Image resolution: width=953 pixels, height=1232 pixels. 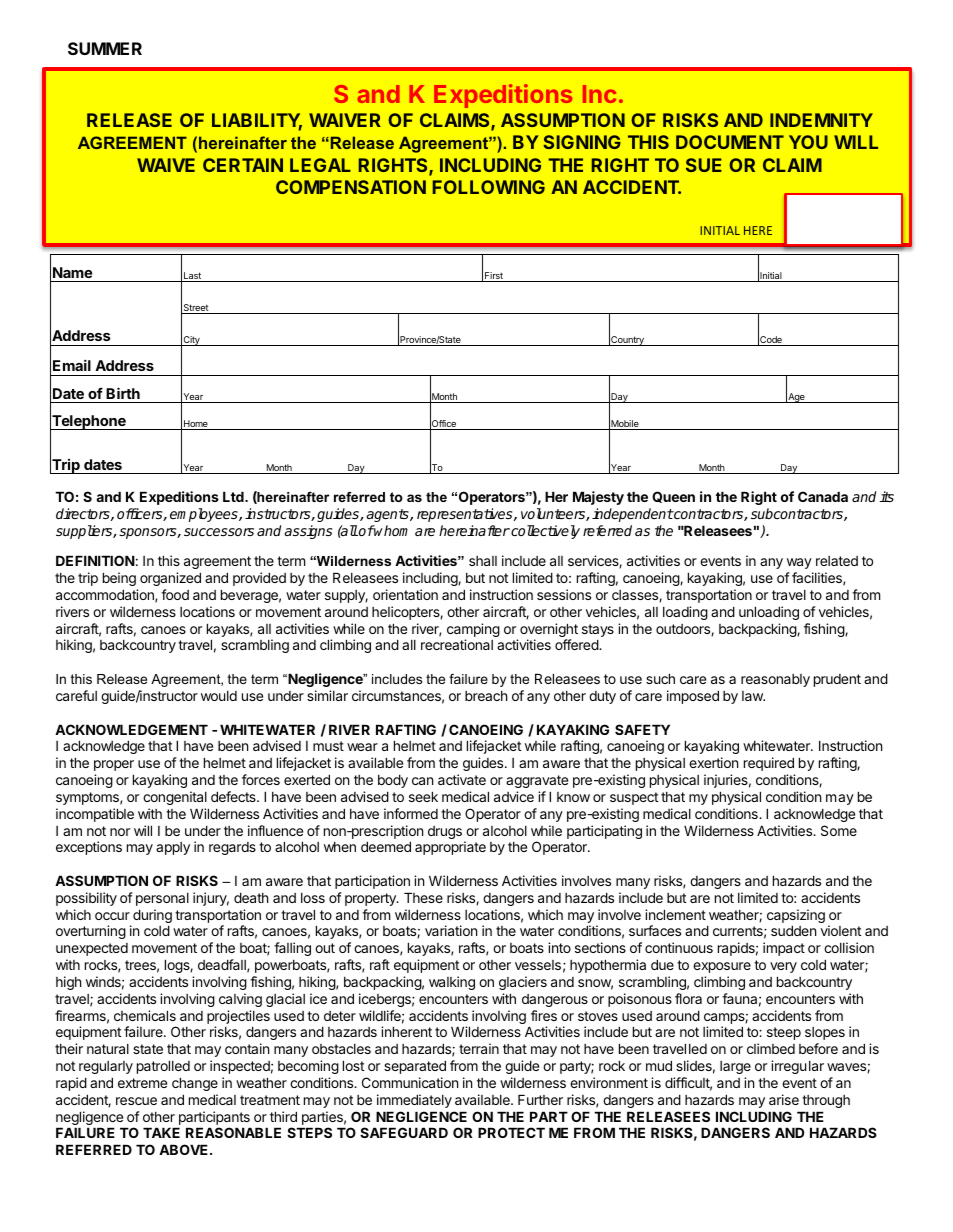 What do you see at coordinates (769, 764) in the document?
I see `required` at bounding box center [769, 764].
